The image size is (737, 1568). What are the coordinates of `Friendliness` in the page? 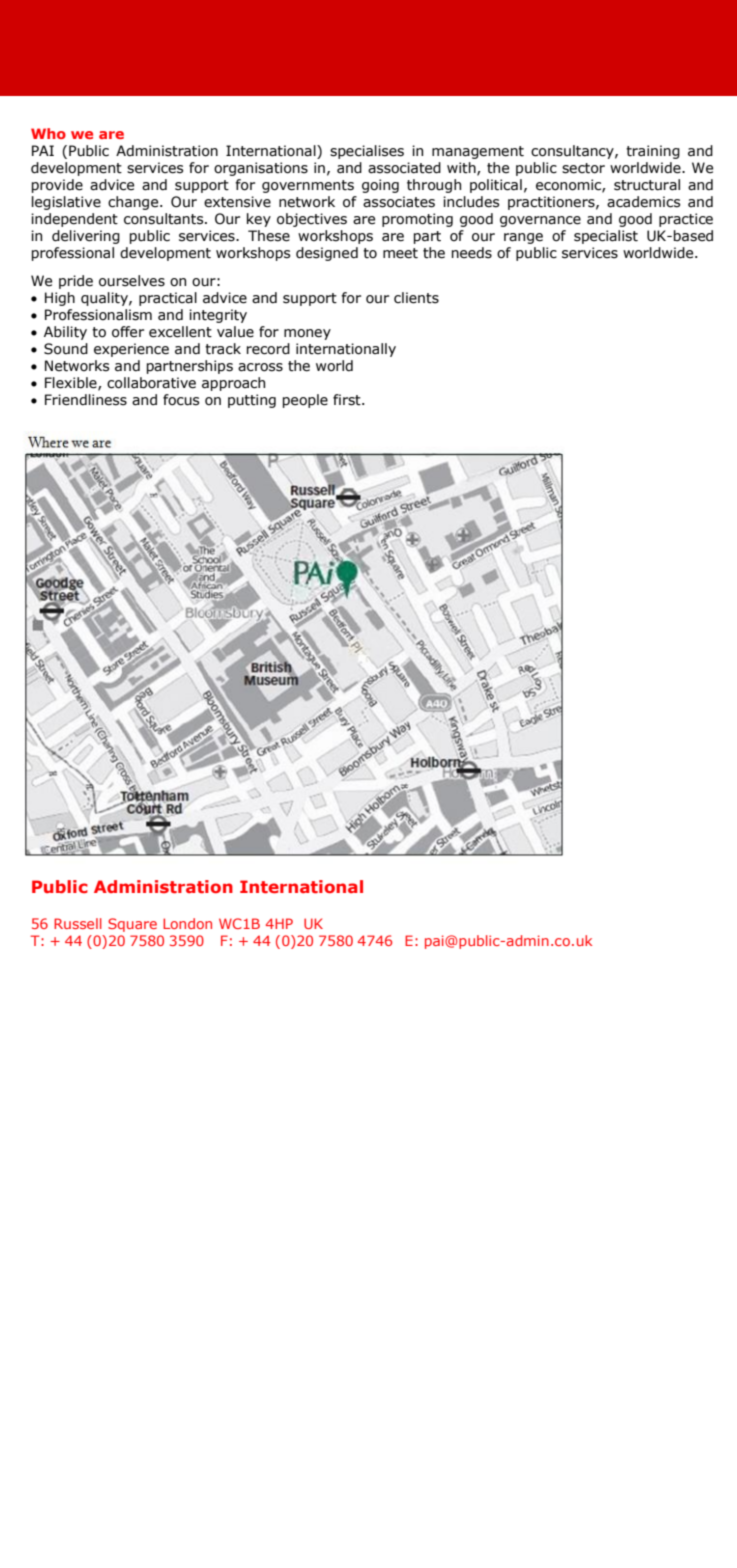 It's located at (86, 400).
